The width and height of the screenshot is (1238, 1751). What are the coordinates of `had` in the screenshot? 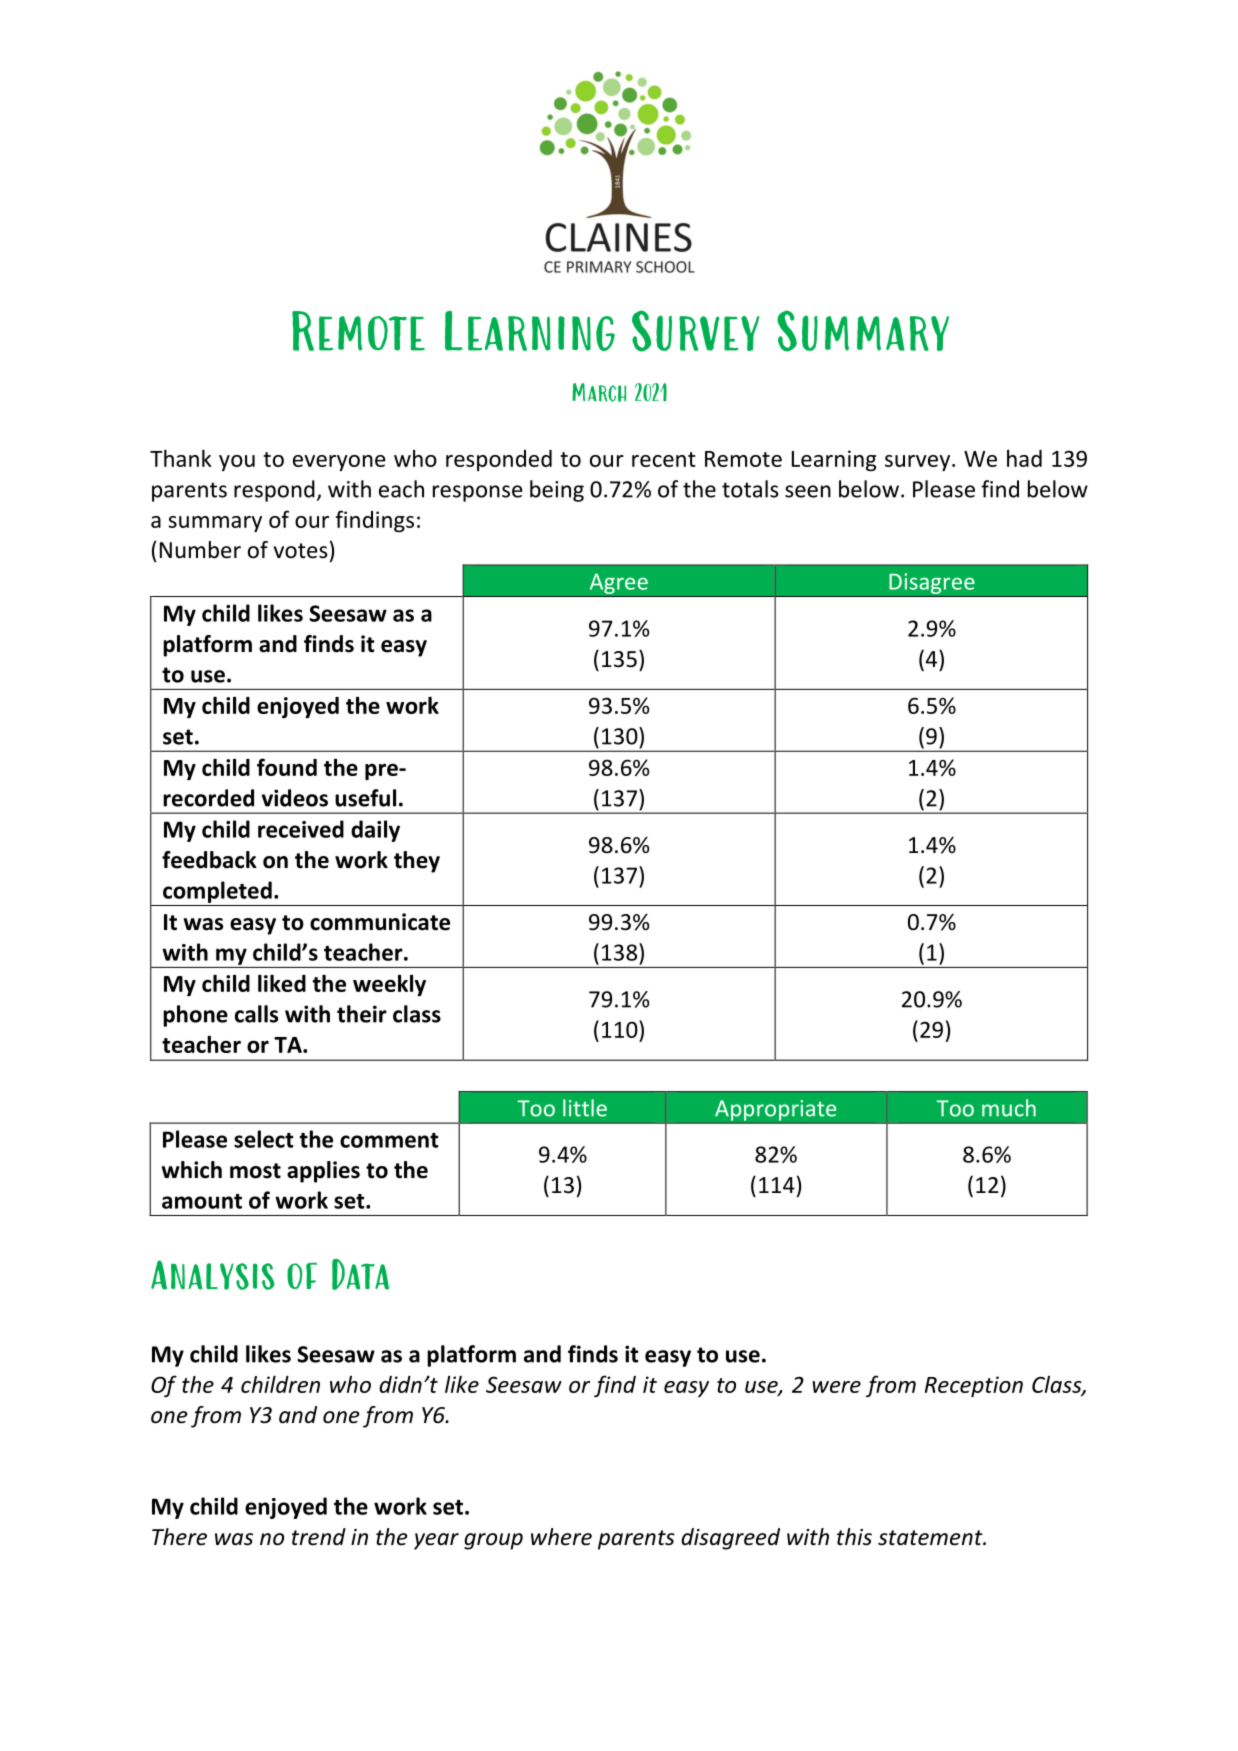 It's located at (1024, 458).
